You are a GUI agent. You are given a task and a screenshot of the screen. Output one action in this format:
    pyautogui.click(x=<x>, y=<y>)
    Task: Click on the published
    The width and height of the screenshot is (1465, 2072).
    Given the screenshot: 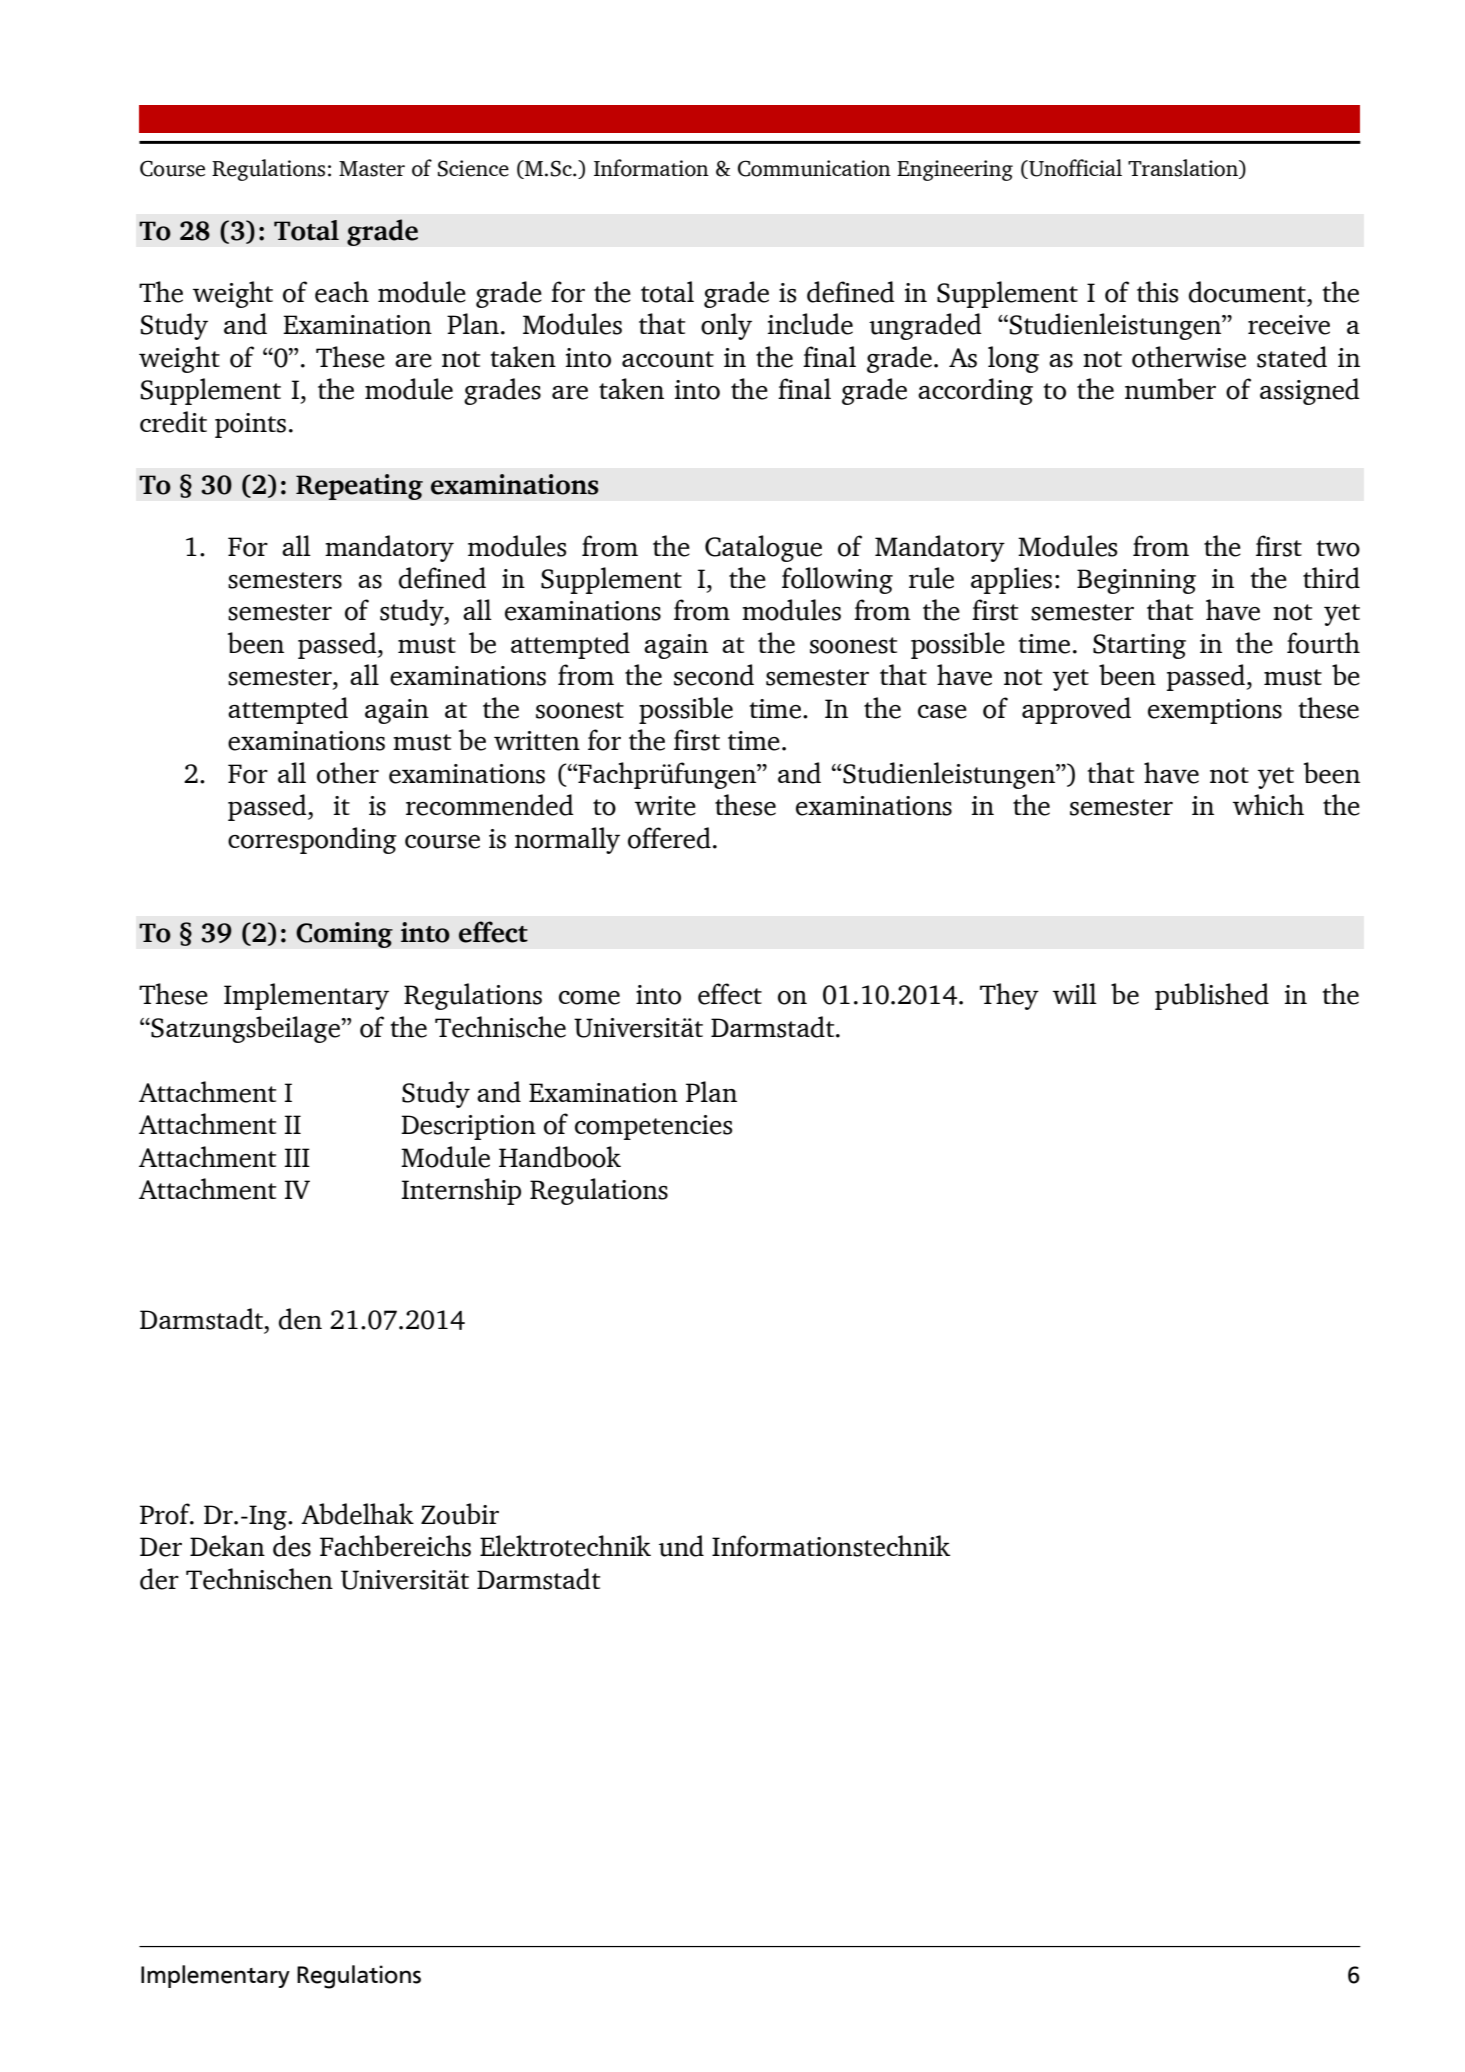 What is the action you would take?
    pyautogui.click(x=1212, y=996)
